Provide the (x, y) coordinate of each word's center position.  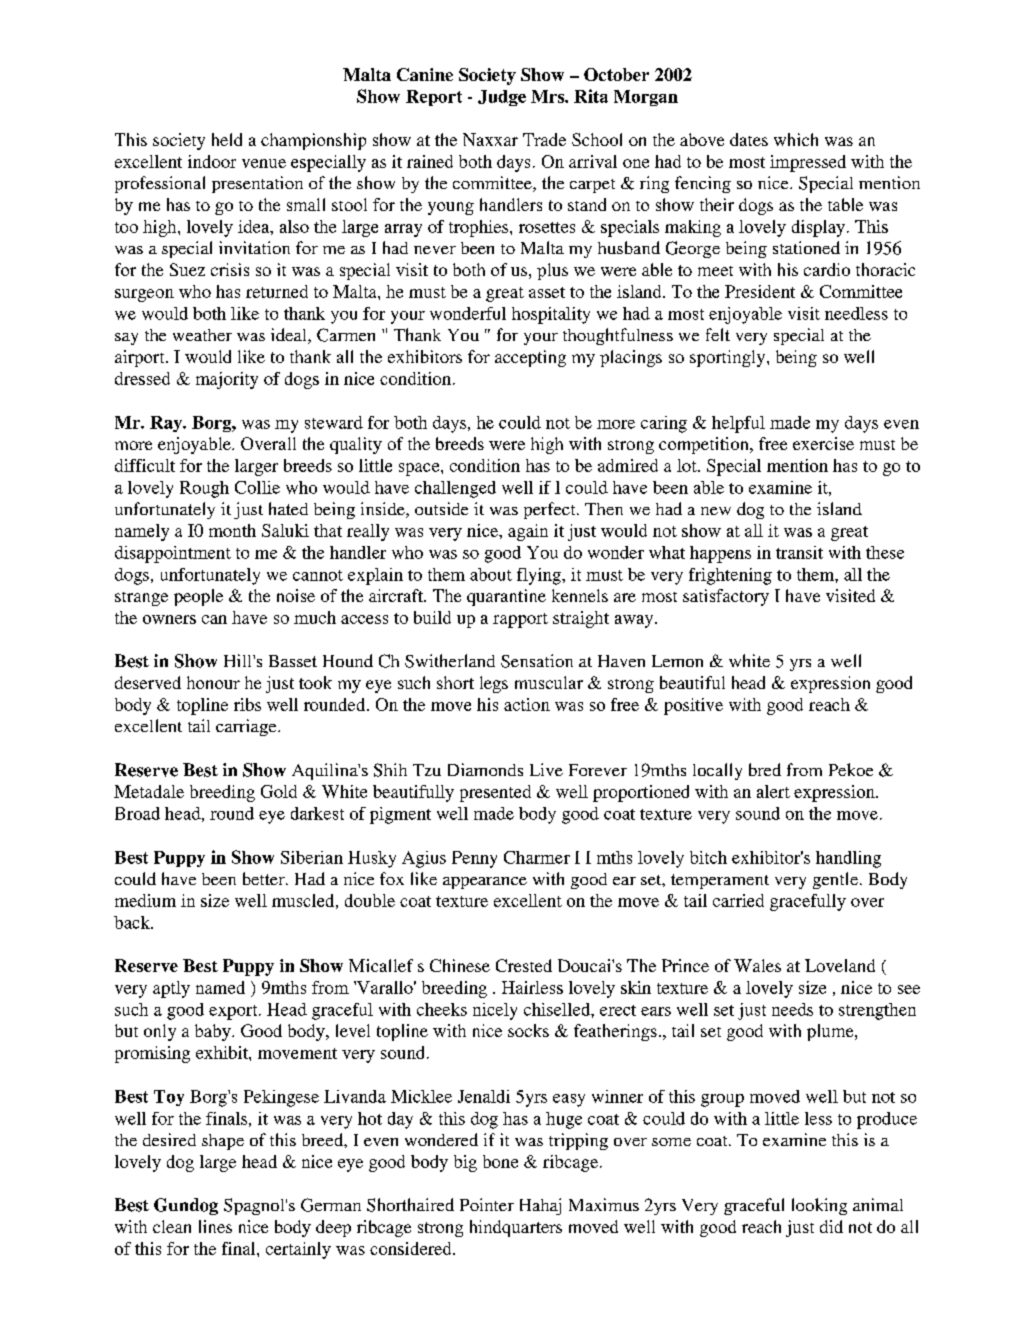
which (796, 139)
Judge (502, 98)
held (227, 139)
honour (213, 682)
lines (215, 1226)
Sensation (537, 661)
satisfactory (726, 597)
